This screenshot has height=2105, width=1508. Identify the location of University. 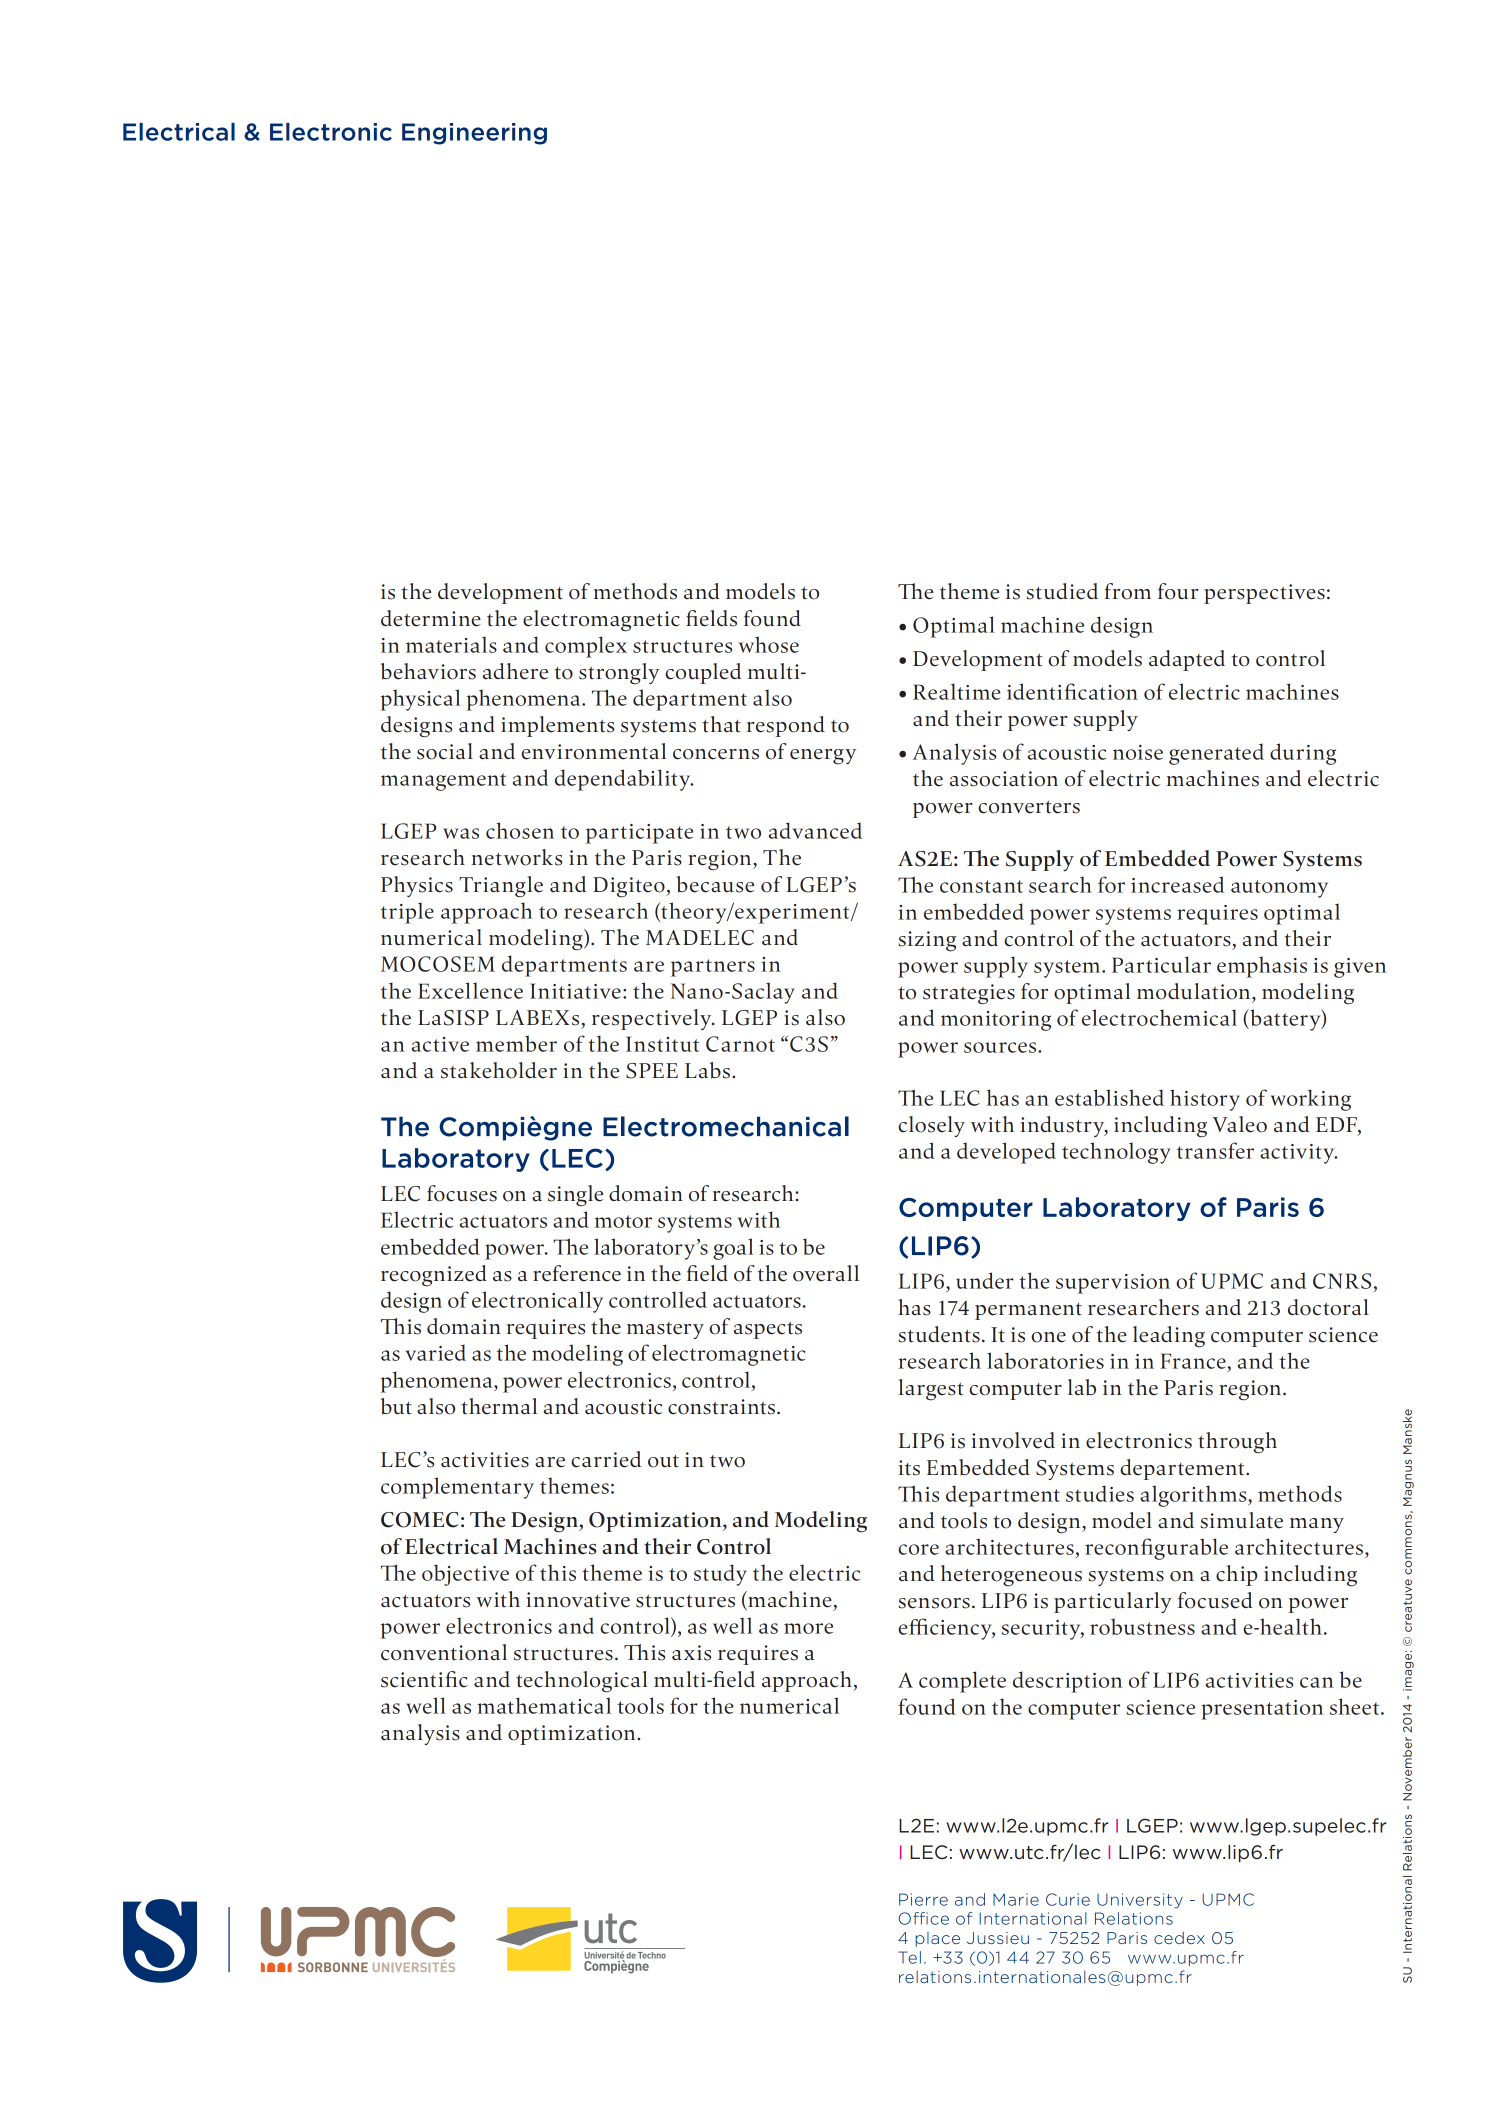
(1140, 1900).
